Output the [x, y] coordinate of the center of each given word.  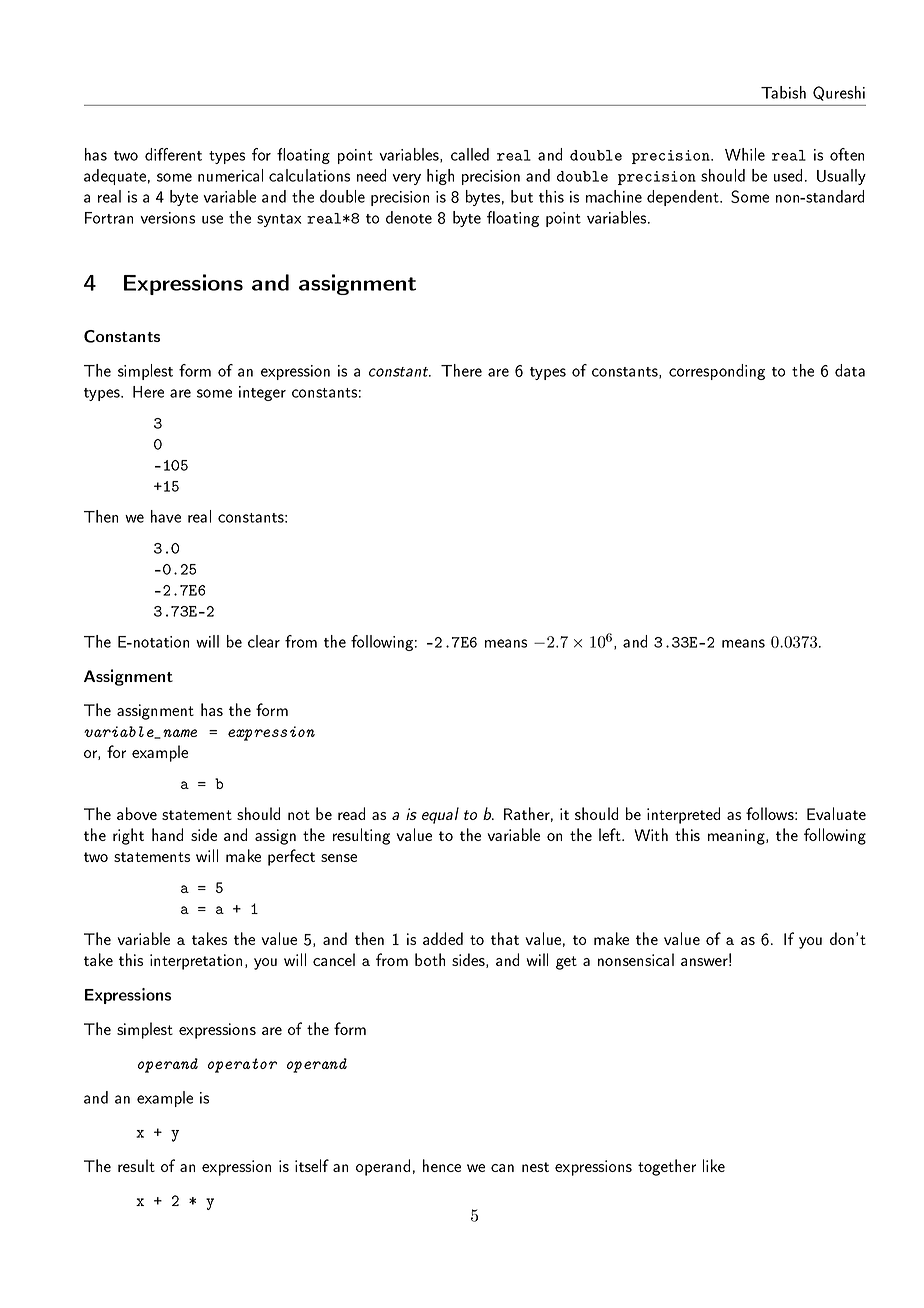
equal [440, 815]
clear [264, 641]
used [788, 175]
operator [242, 1065]
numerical [230, 175]
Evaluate [836, 813]
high [440, 177]
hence [442, 1165]
